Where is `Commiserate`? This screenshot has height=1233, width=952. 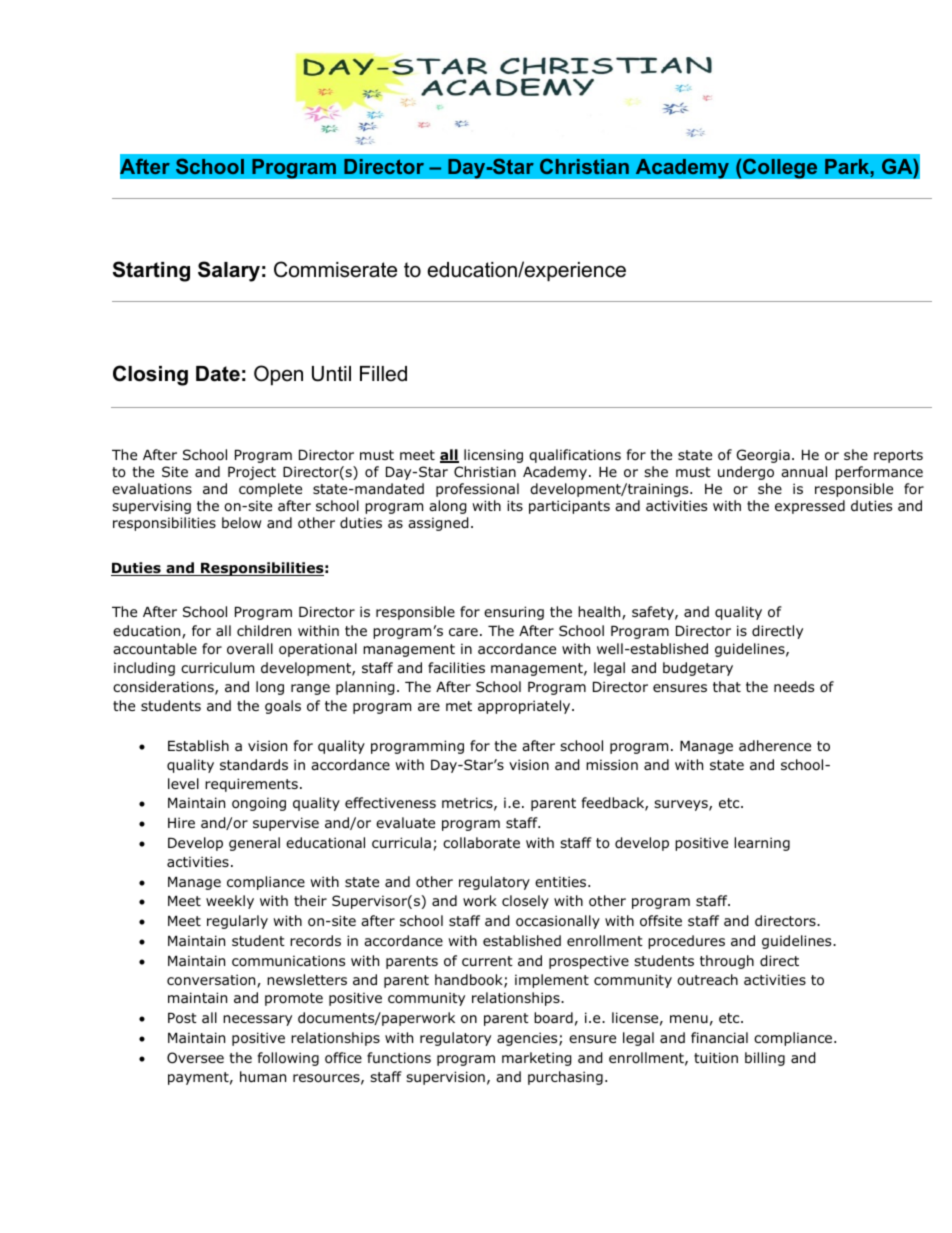
Commiserate is located at coordinates (335, 269).
